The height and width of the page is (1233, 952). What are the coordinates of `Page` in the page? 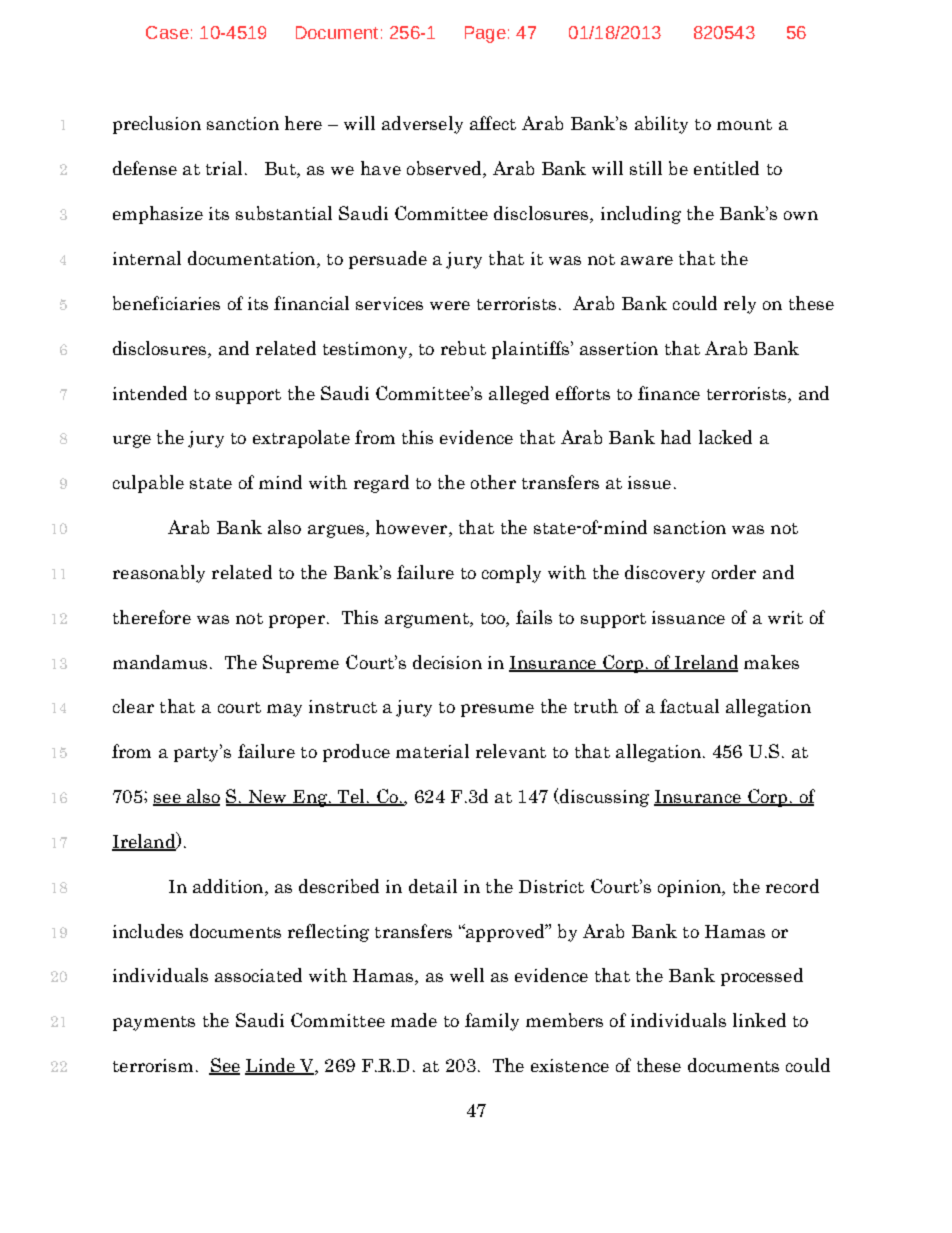 It's located at (485, 34).
